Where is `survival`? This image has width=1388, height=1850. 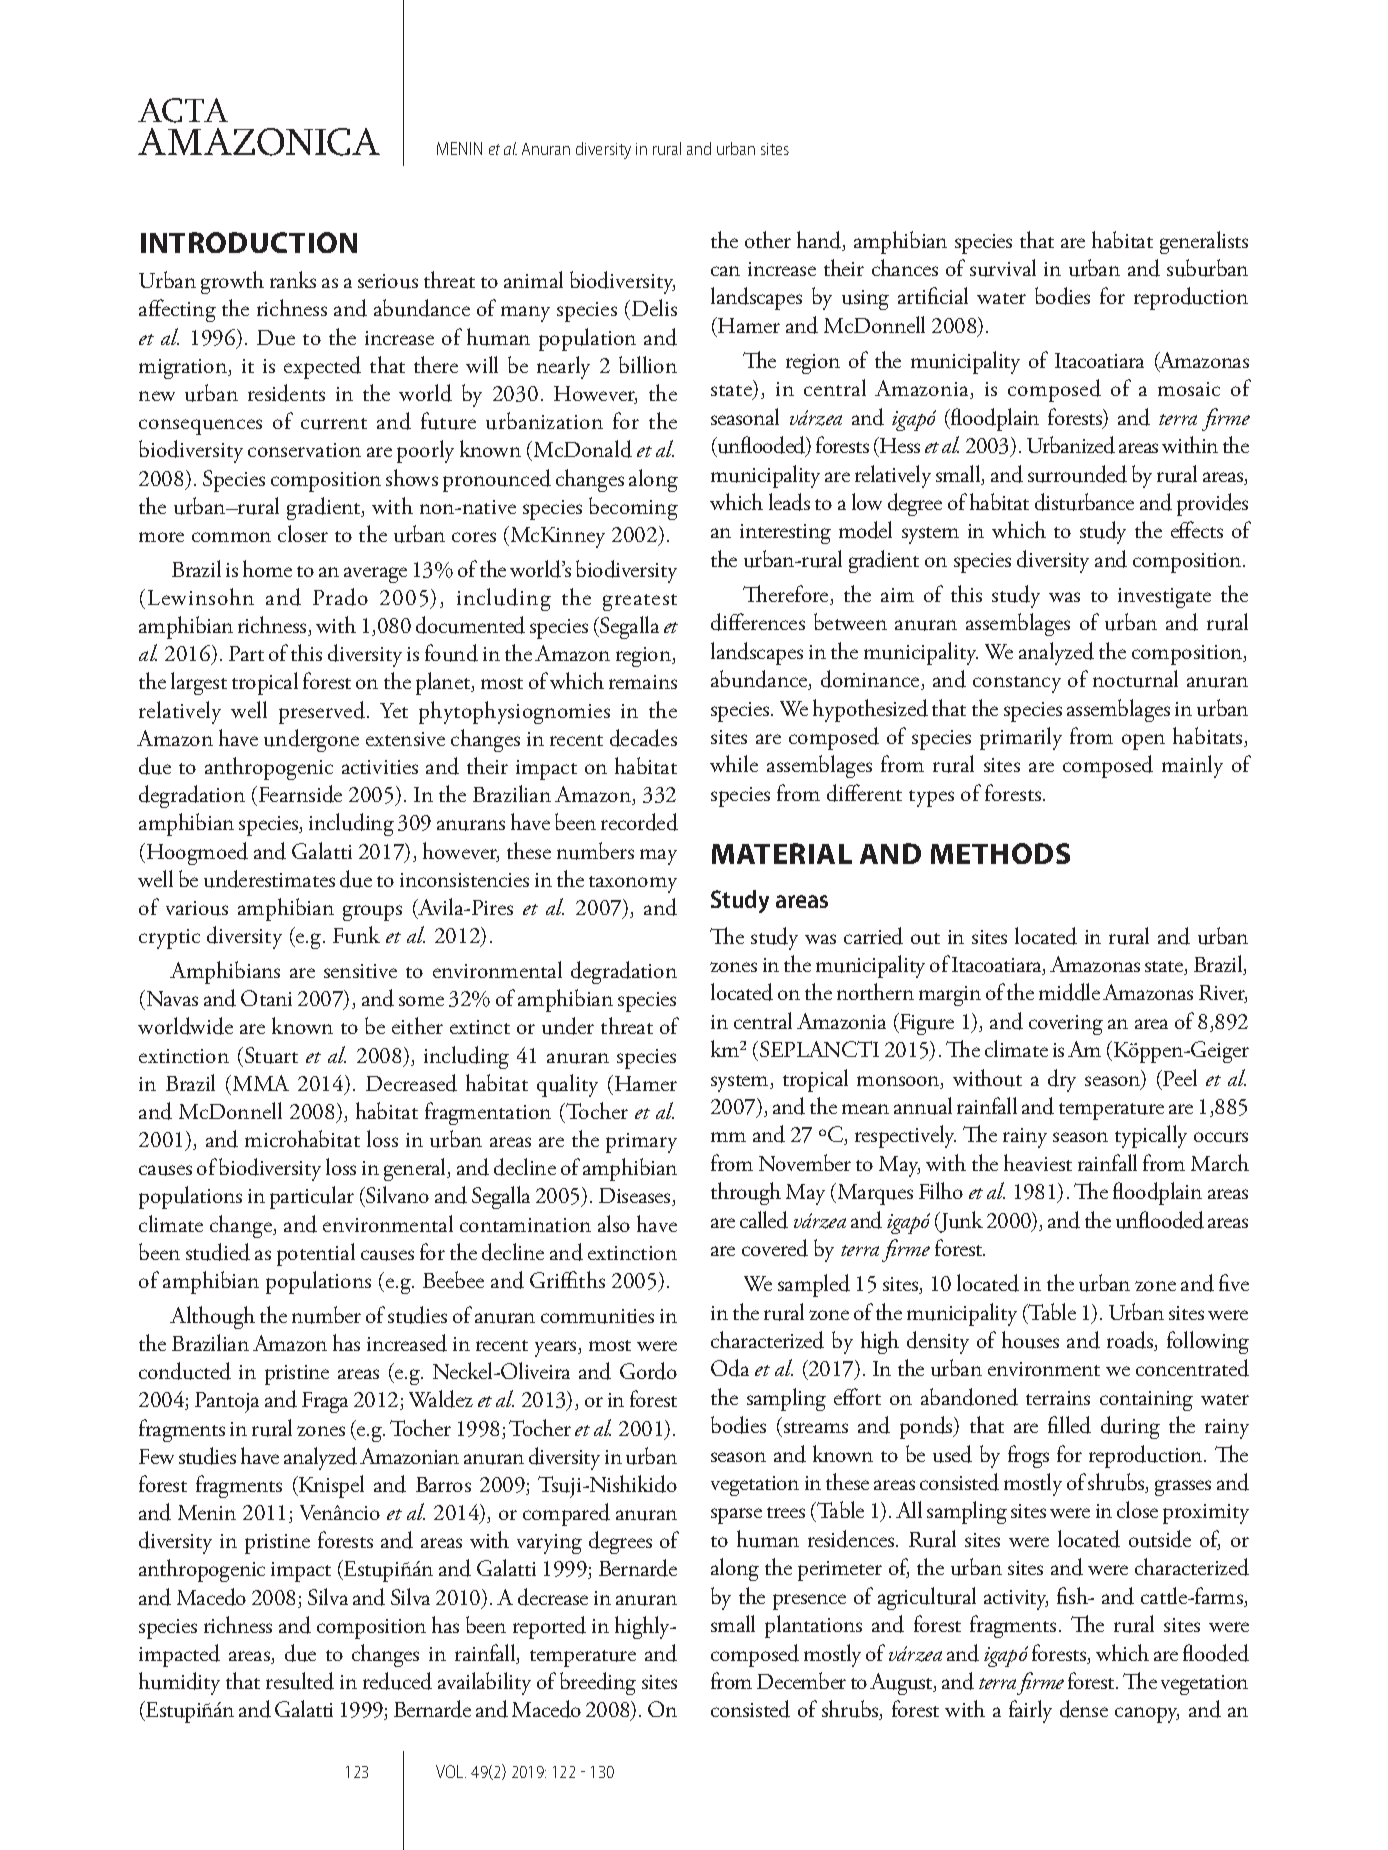 survival is located at coordinates (1003, 268).
